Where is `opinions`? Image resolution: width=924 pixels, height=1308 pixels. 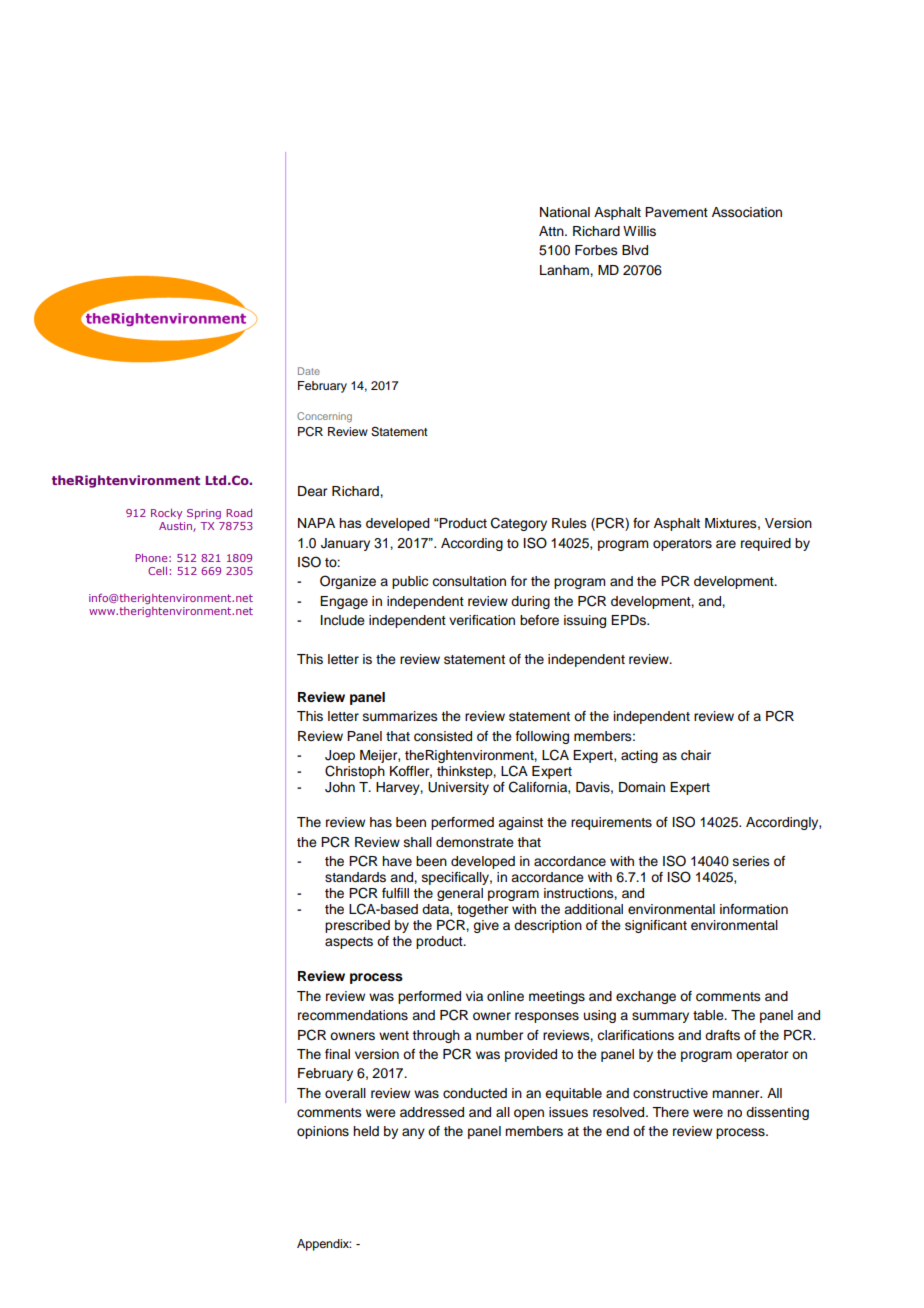
opinions is located at coordinates (323, 1132).
